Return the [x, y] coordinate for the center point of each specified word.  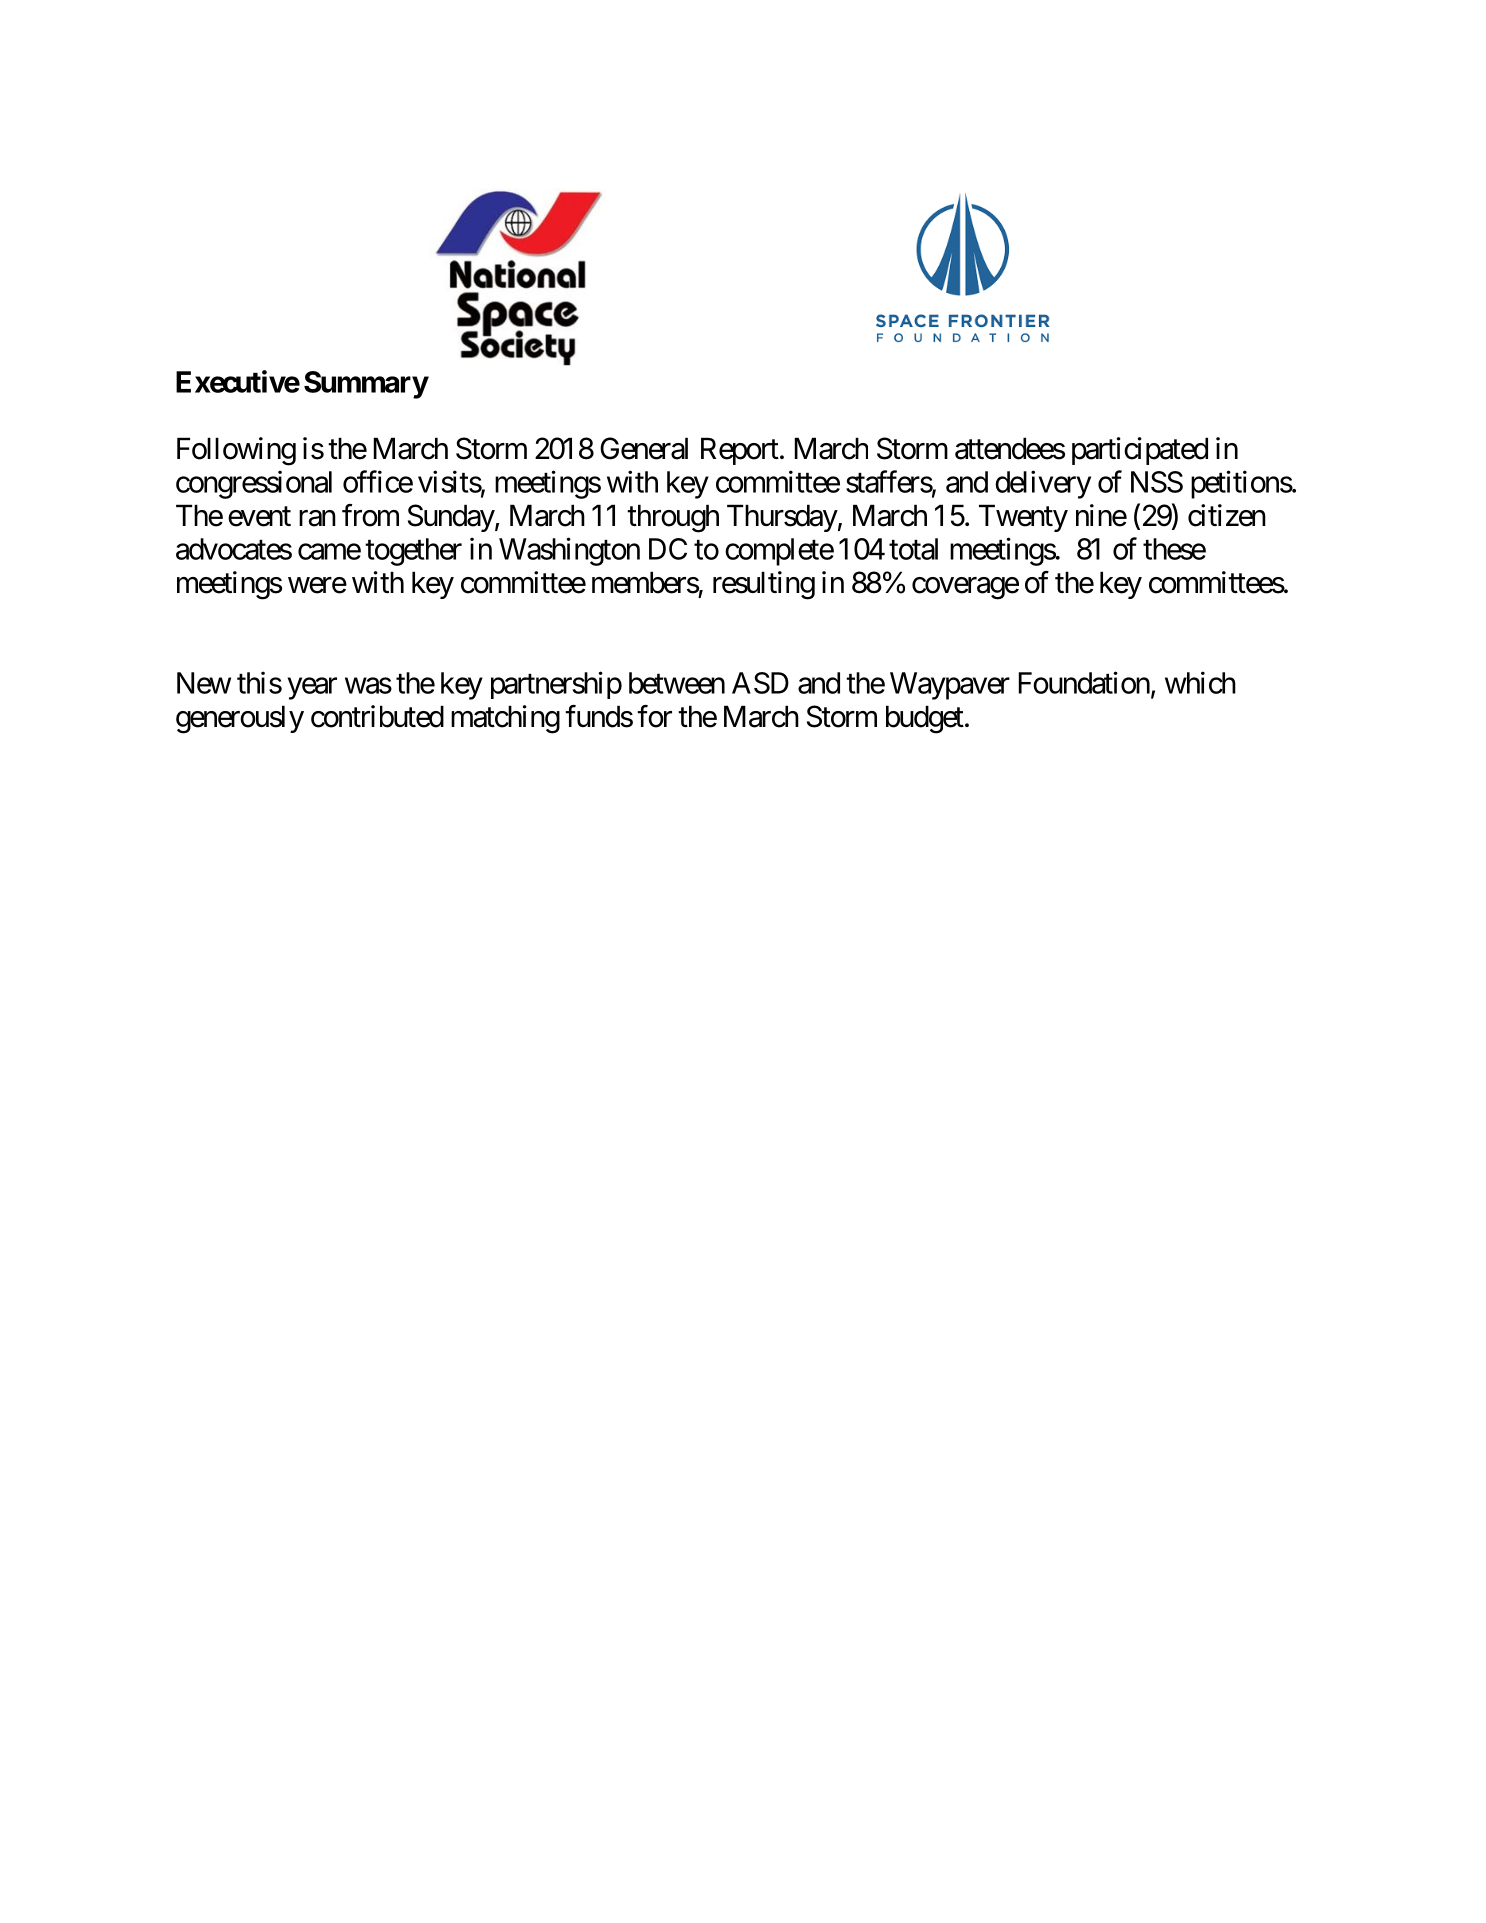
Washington [569, 551]
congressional [254, 484]
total [913, 549]
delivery [1043, 484]
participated [1140, 451]
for [654, 716]
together [413, 552]
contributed [377, 716]
